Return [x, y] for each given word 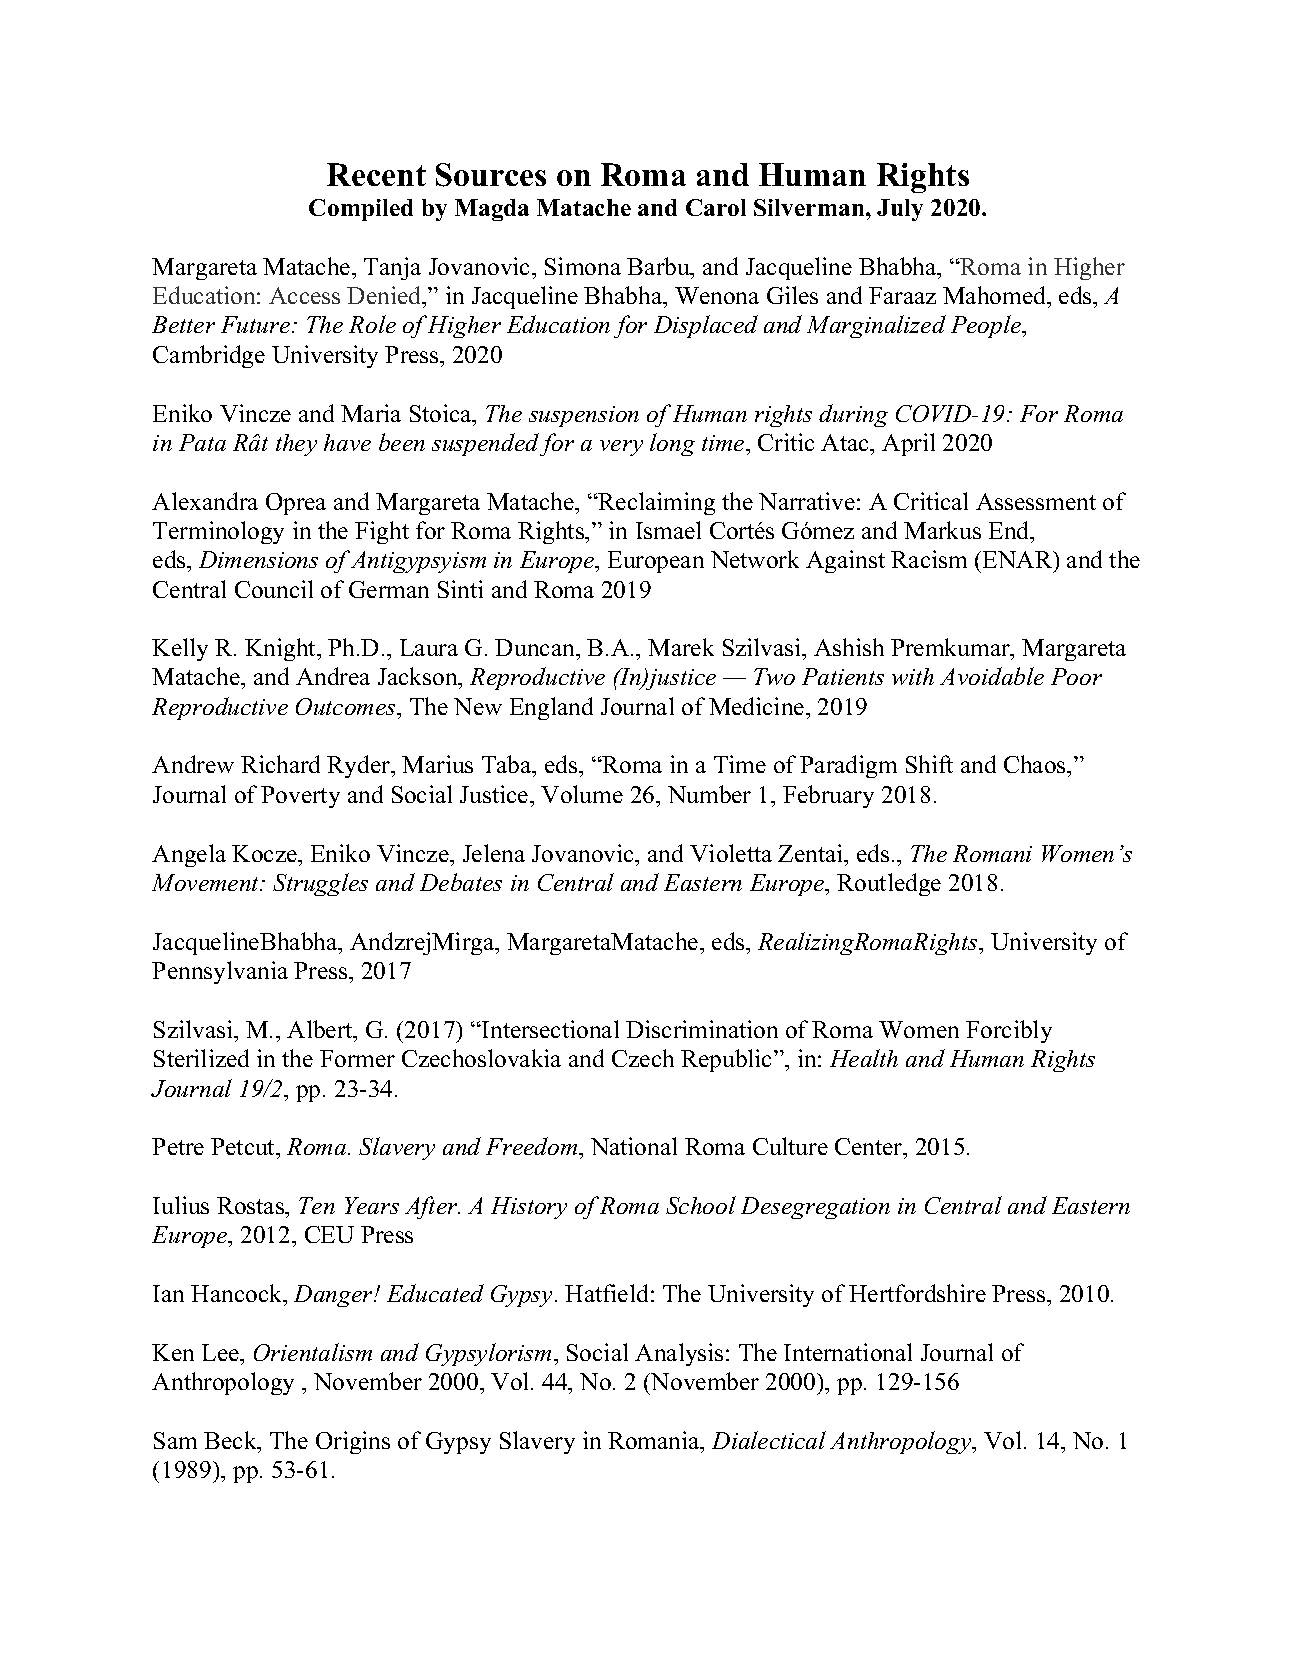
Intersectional [549, 1029]
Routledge [889, 884]
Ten [317, 1205]
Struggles [320, 884]
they [296, 445]
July [900, 210]
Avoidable [992, 676]
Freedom [533, 1146]
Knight [282, 649]
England [551, 708]
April [908, 444]
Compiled [361, 210]
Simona [583, 266]
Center [870, 1148]
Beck [231, 1440]
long [672, 444]
